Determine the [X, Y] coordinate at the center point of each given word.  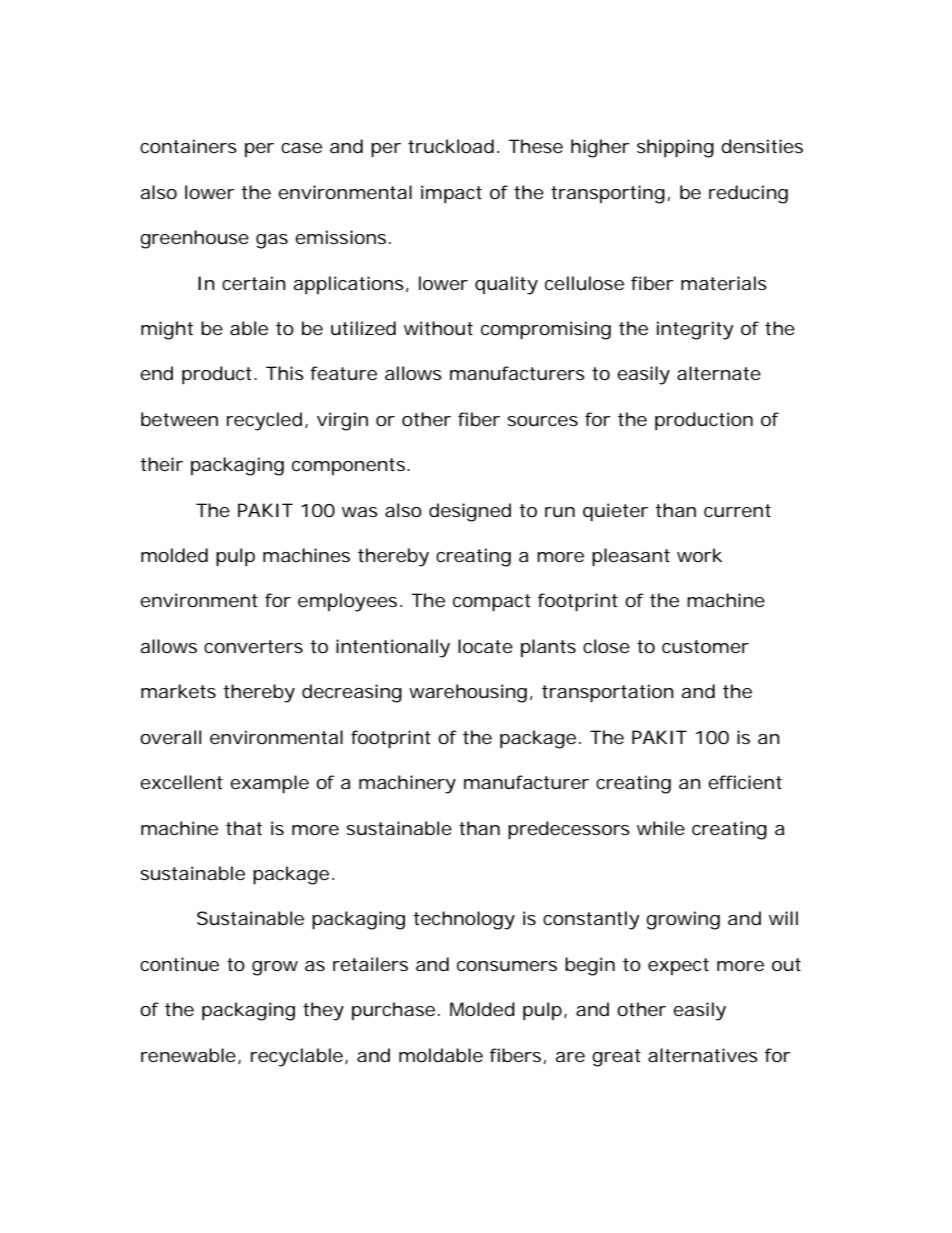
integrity [695, 330]
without [438, 328]
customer [705, 646]
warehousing [468, 693]
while [661, 828]
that [244, 828]
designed [470, 512]
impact [451, 194]
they [323, 1011]
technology [464, 920]
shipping [675, 148]
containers [188, 146]
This [285, 373]
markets [178, 691]
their [161, 464]
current [737, 510]
